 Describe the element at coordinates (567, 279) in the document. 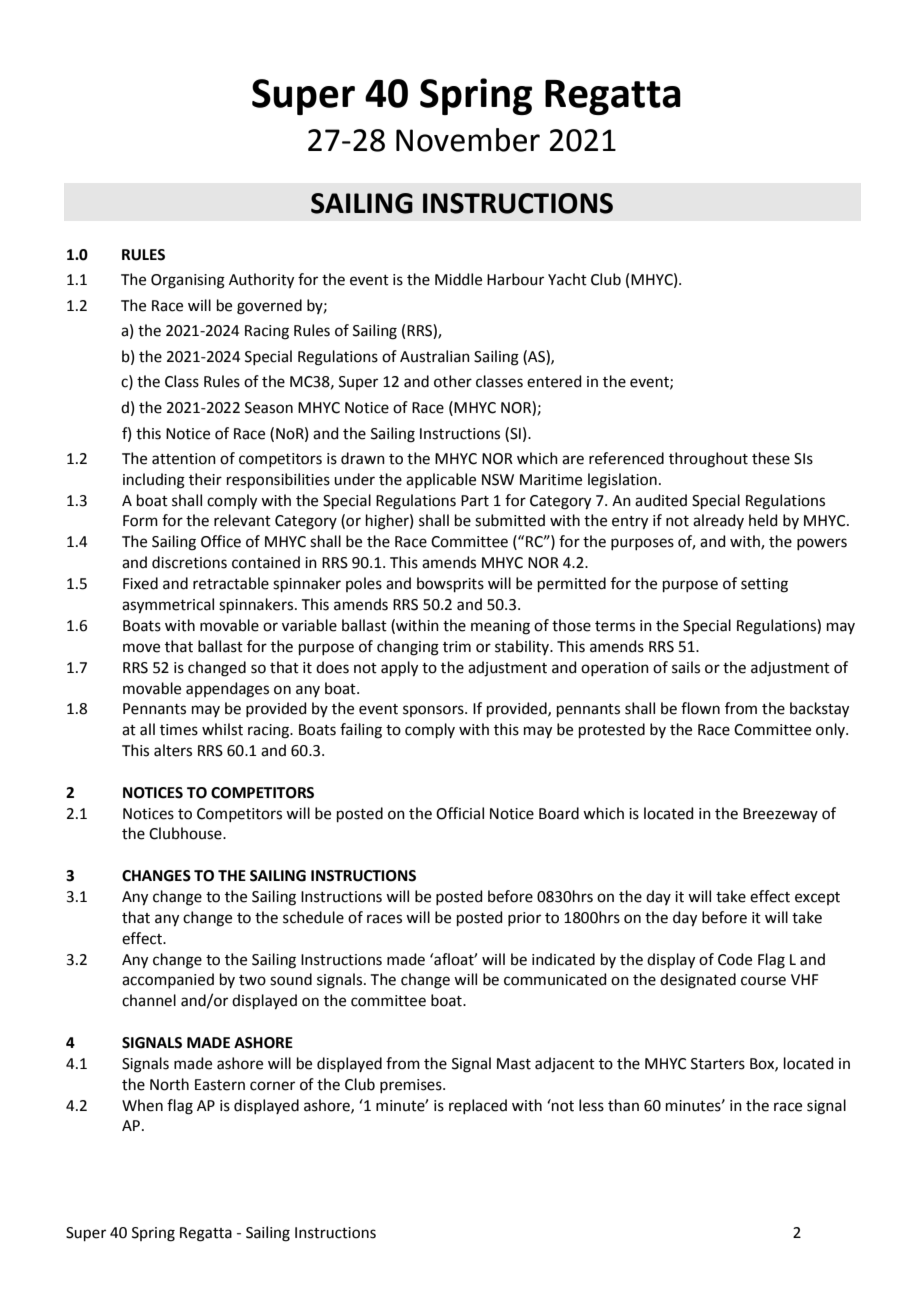

I see `Yacht` at that location.
